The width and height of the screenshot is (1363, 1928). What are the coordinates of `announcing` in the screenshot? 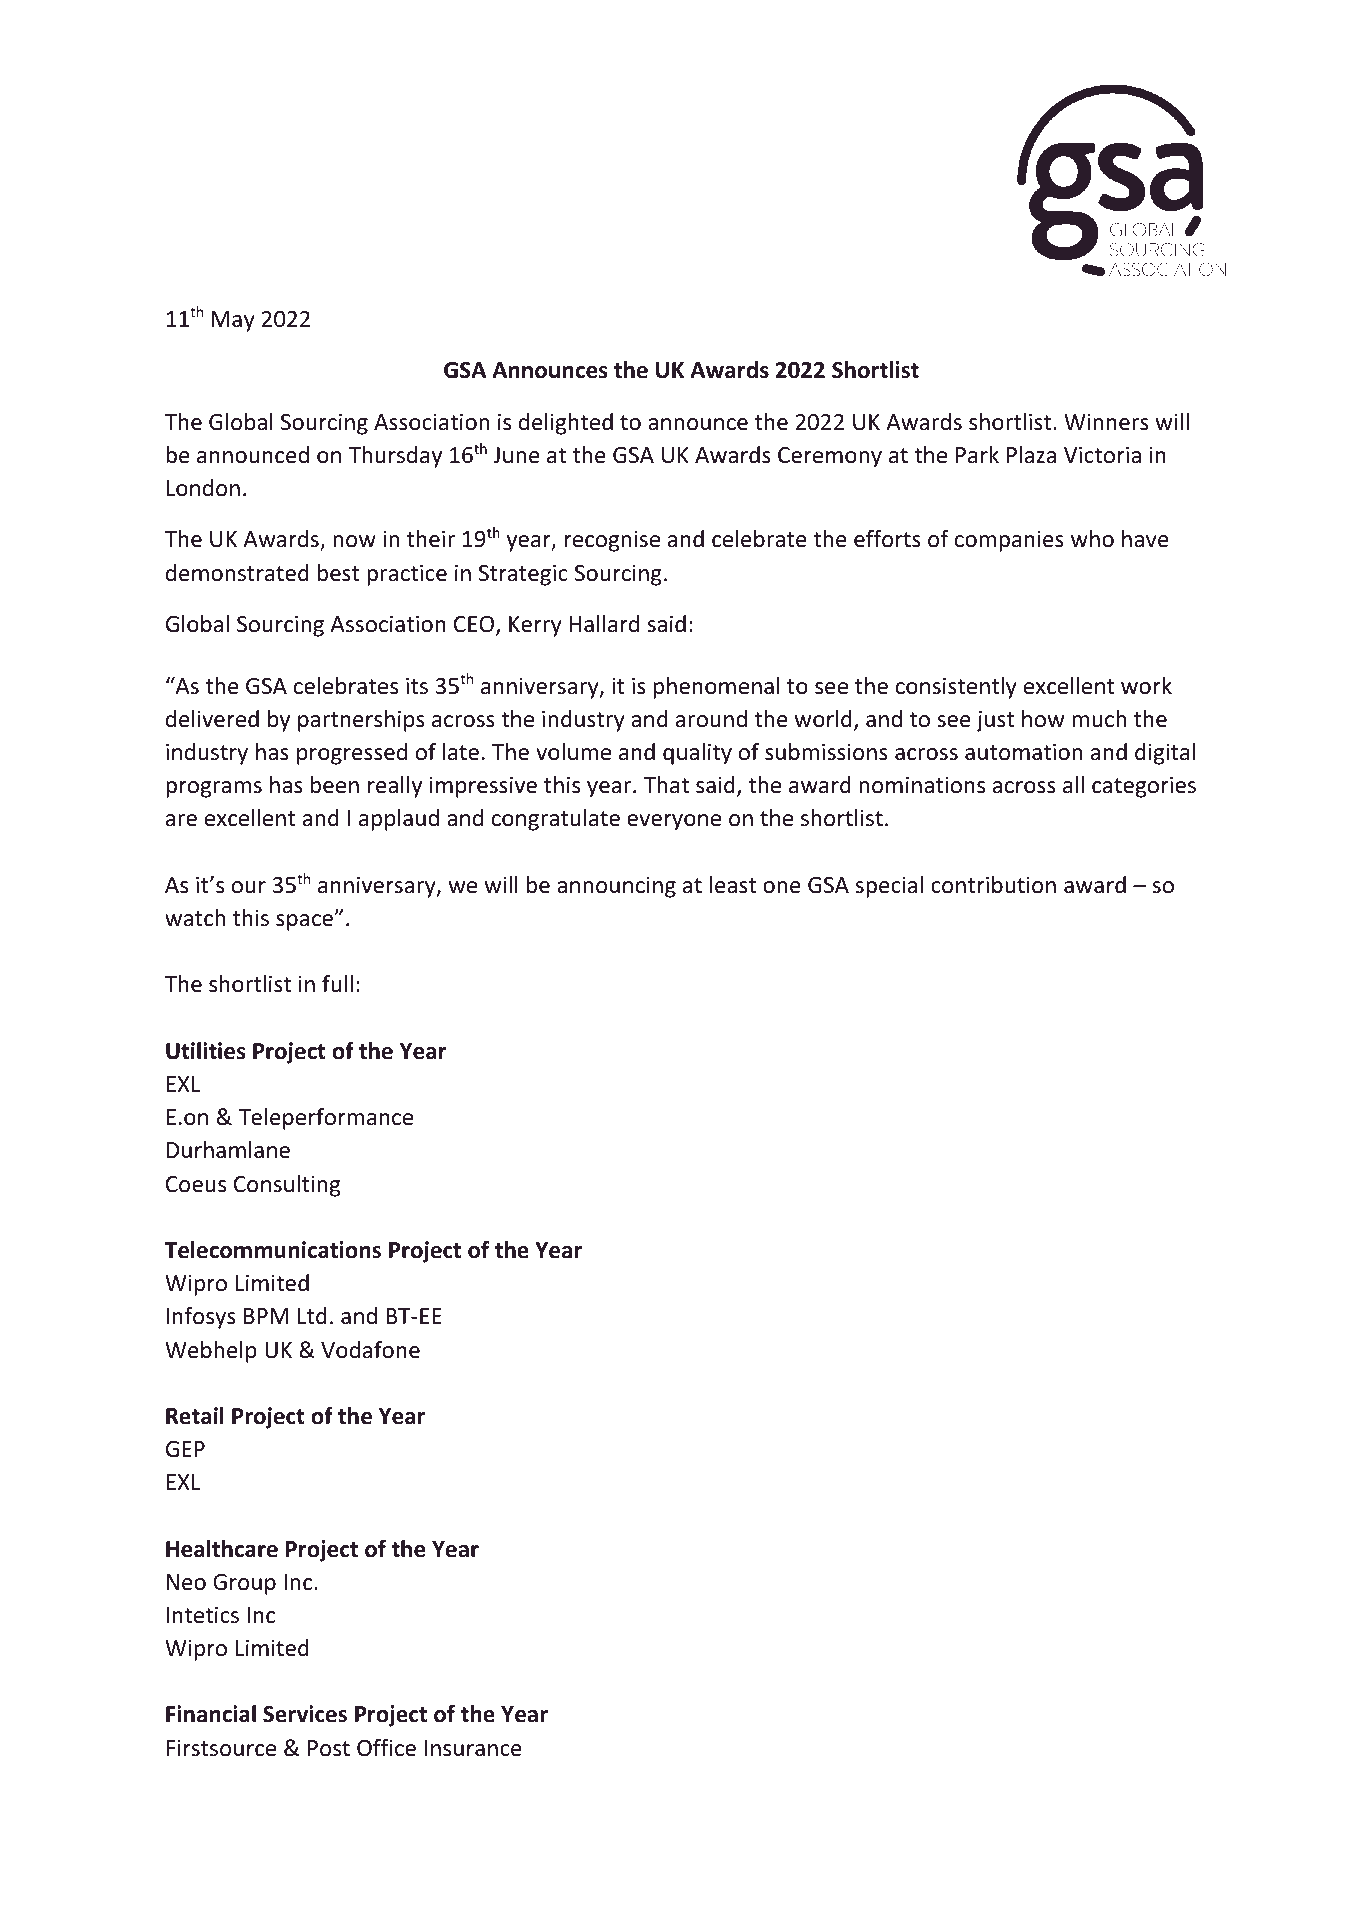 It's located at (616, 887).
